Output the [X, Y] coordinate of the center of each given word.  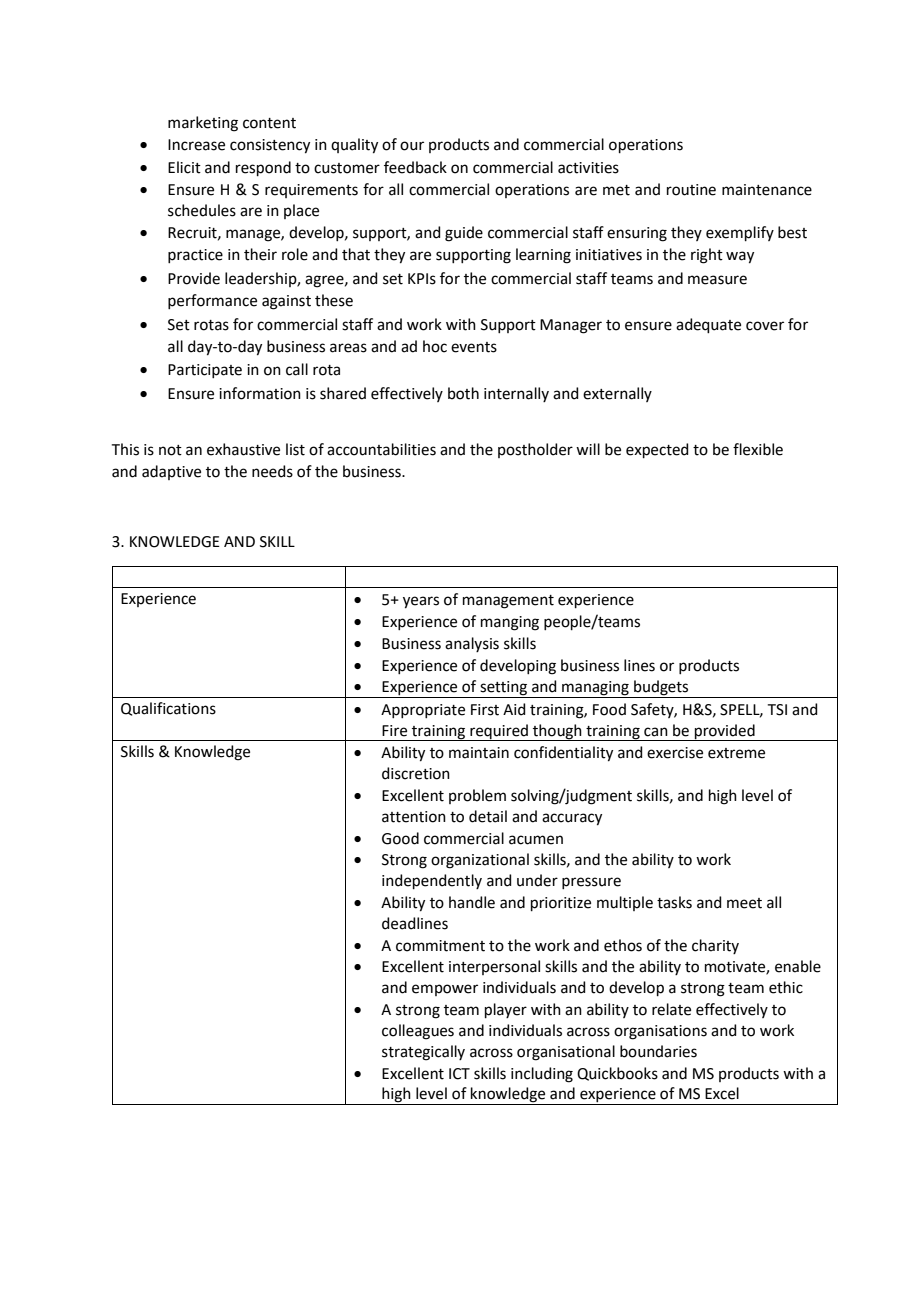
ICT [459, 1074]
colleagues [418, 1032]
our [412, 146]
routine [691, 190]
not [170, 450]
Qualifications [168, 709]
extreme [736, 753]
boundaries [658, 1051]
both [463, 393]
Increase [196, 145]
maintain [479, 753]
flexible [758, 449]
